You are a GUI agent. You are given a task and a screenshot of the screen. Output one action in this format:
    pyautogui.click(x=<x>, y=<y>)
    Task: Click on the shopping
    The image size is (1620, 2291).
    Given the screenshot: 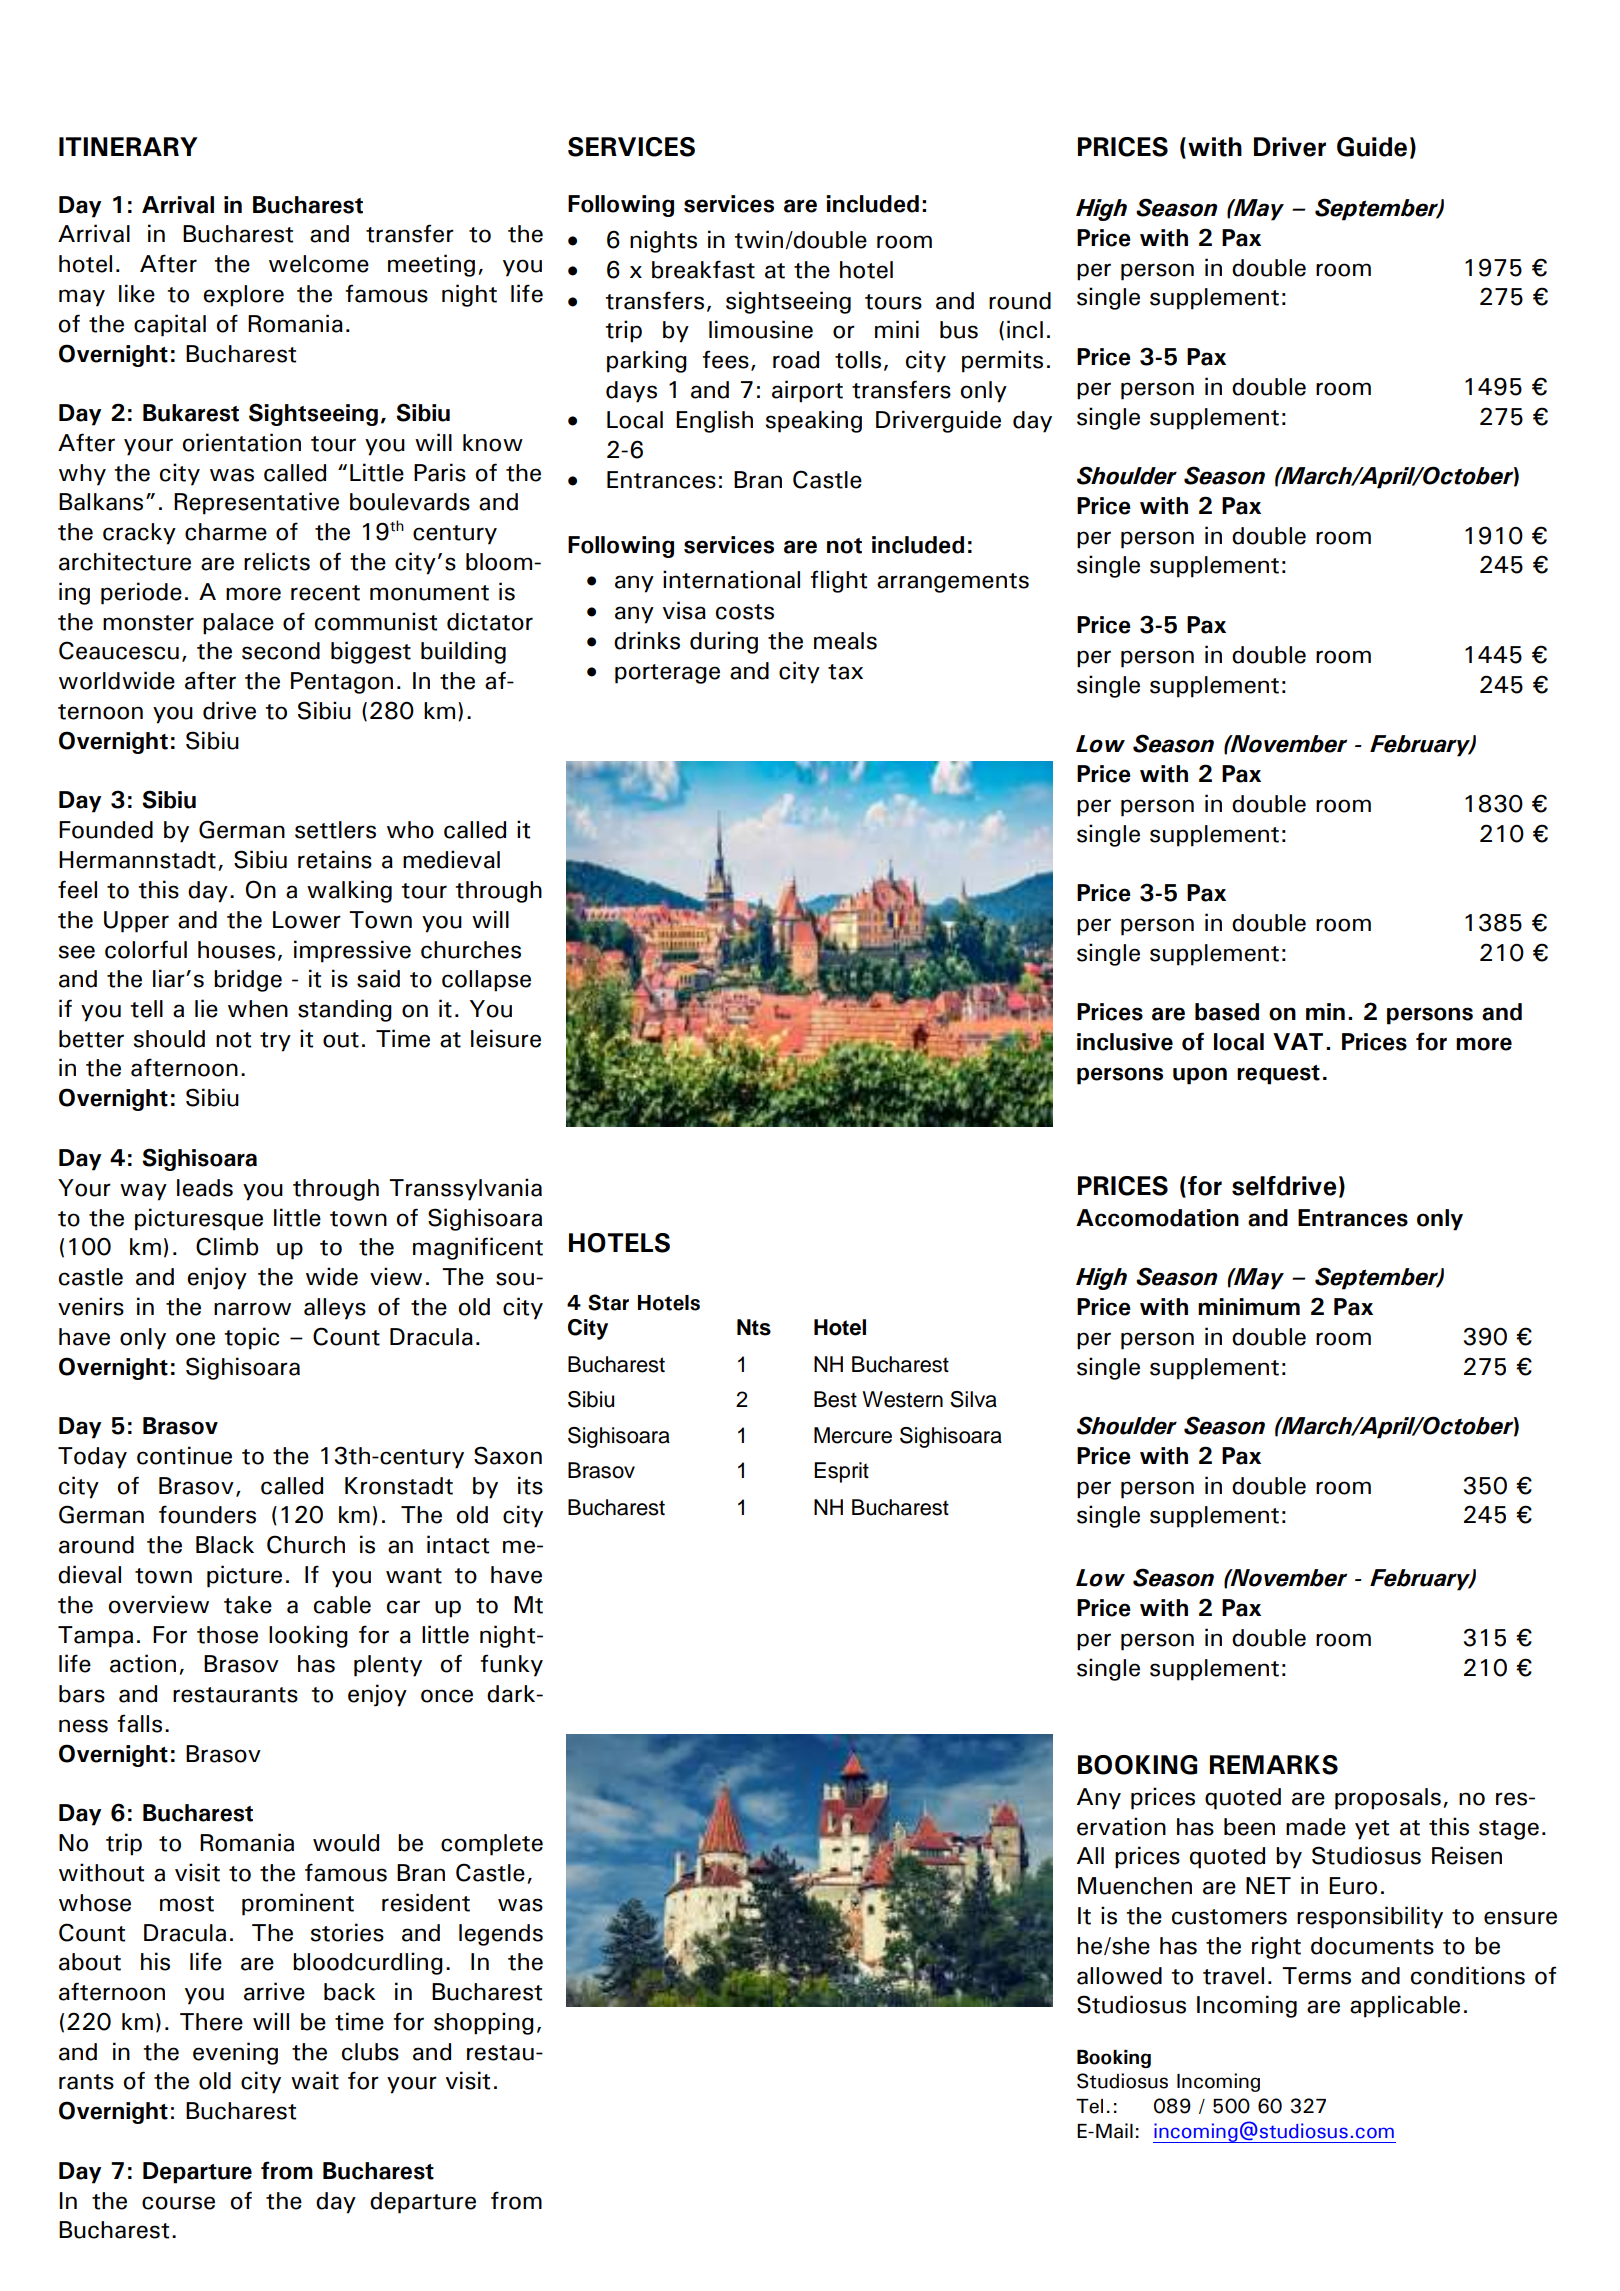 What is the action you would take?
    pyautogui.click(x=484, y=2023)
